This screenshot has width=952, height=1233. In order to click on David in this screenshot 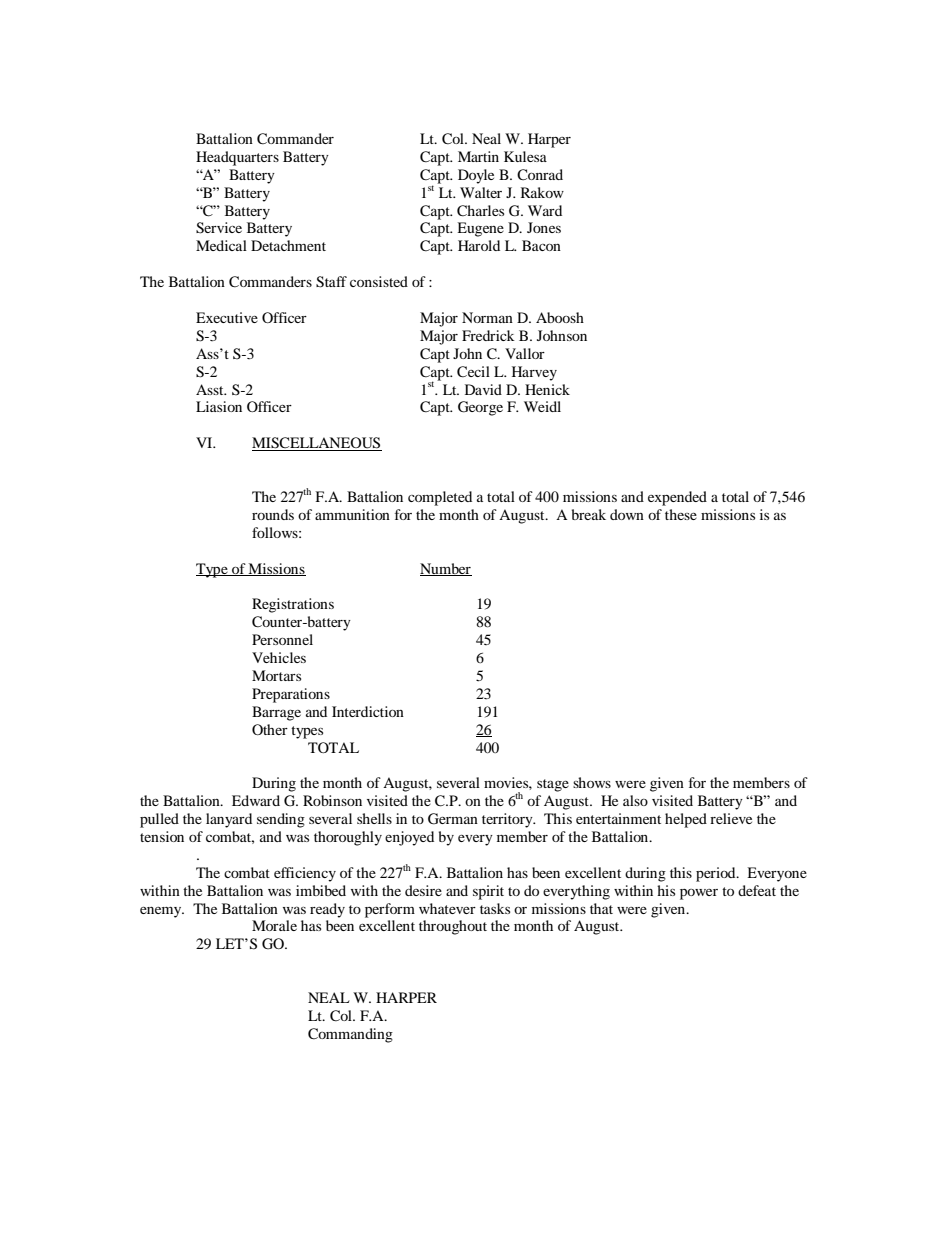, I will do `click(483, 389)`.
